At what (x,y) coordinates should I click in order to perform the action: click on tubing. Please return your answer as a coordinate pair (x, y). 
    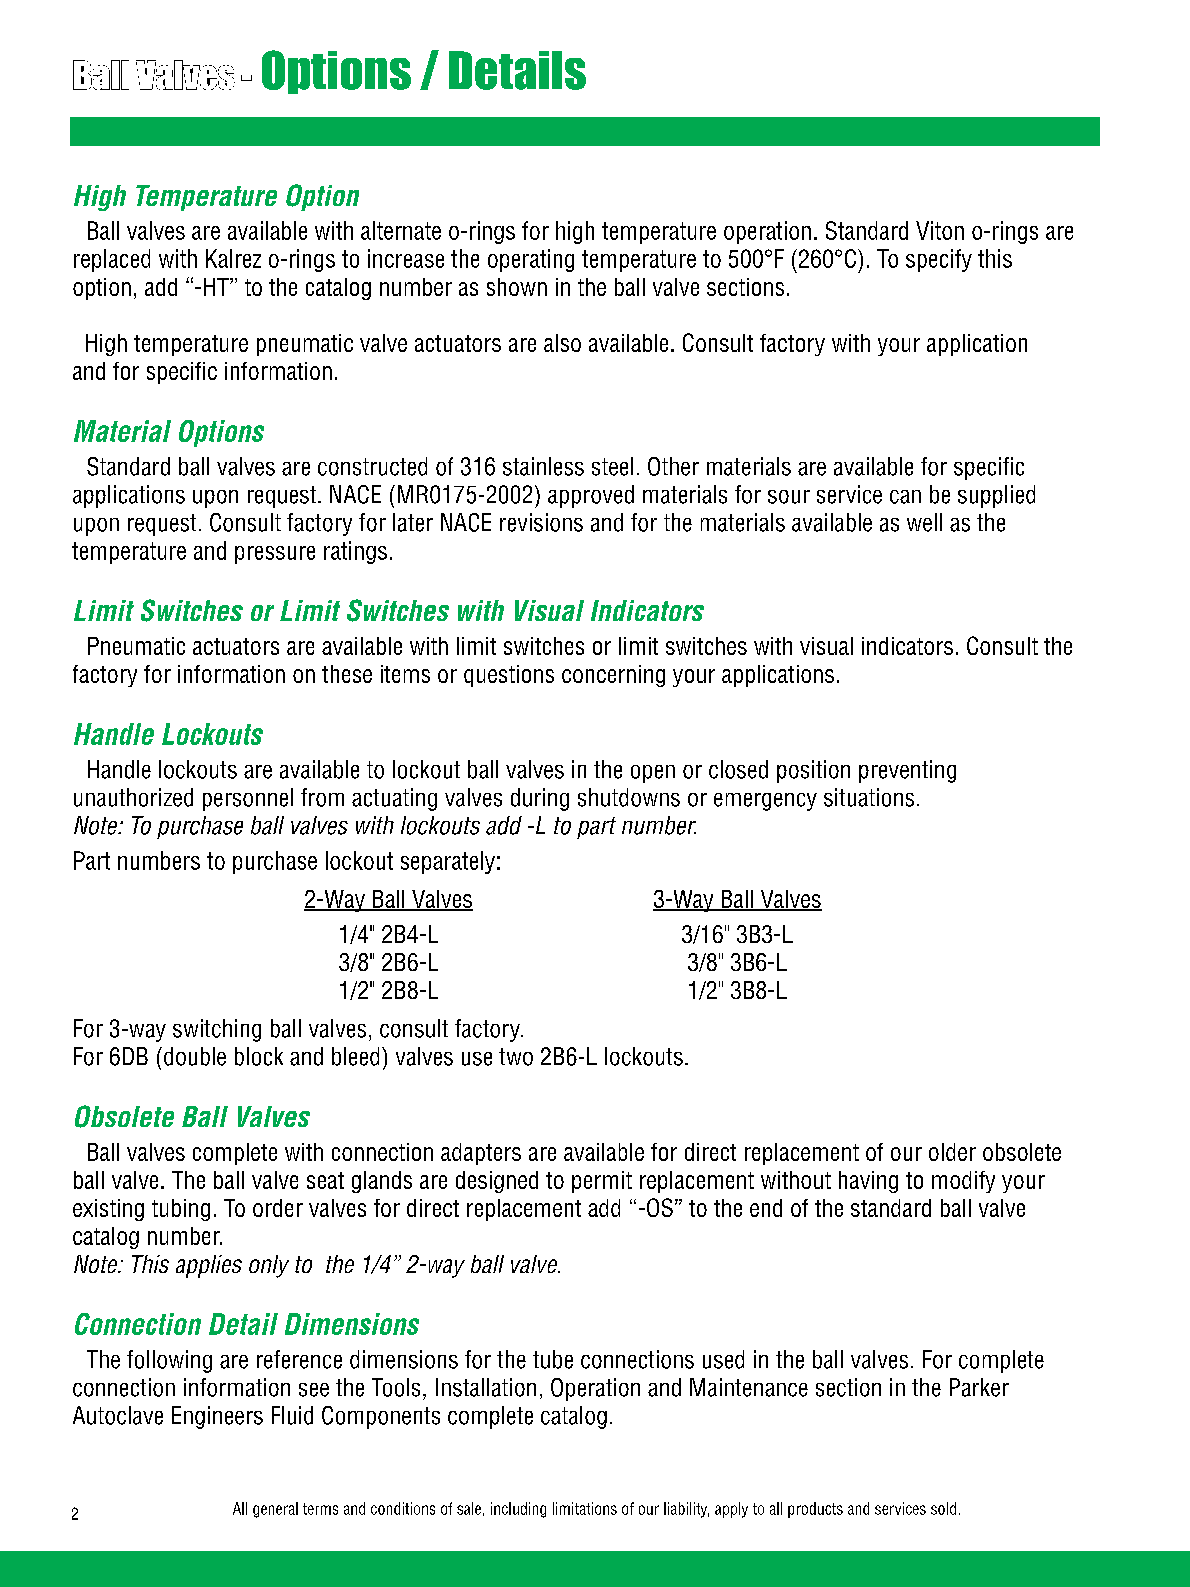
    Looking at the image, I should click on (181, 1210).
